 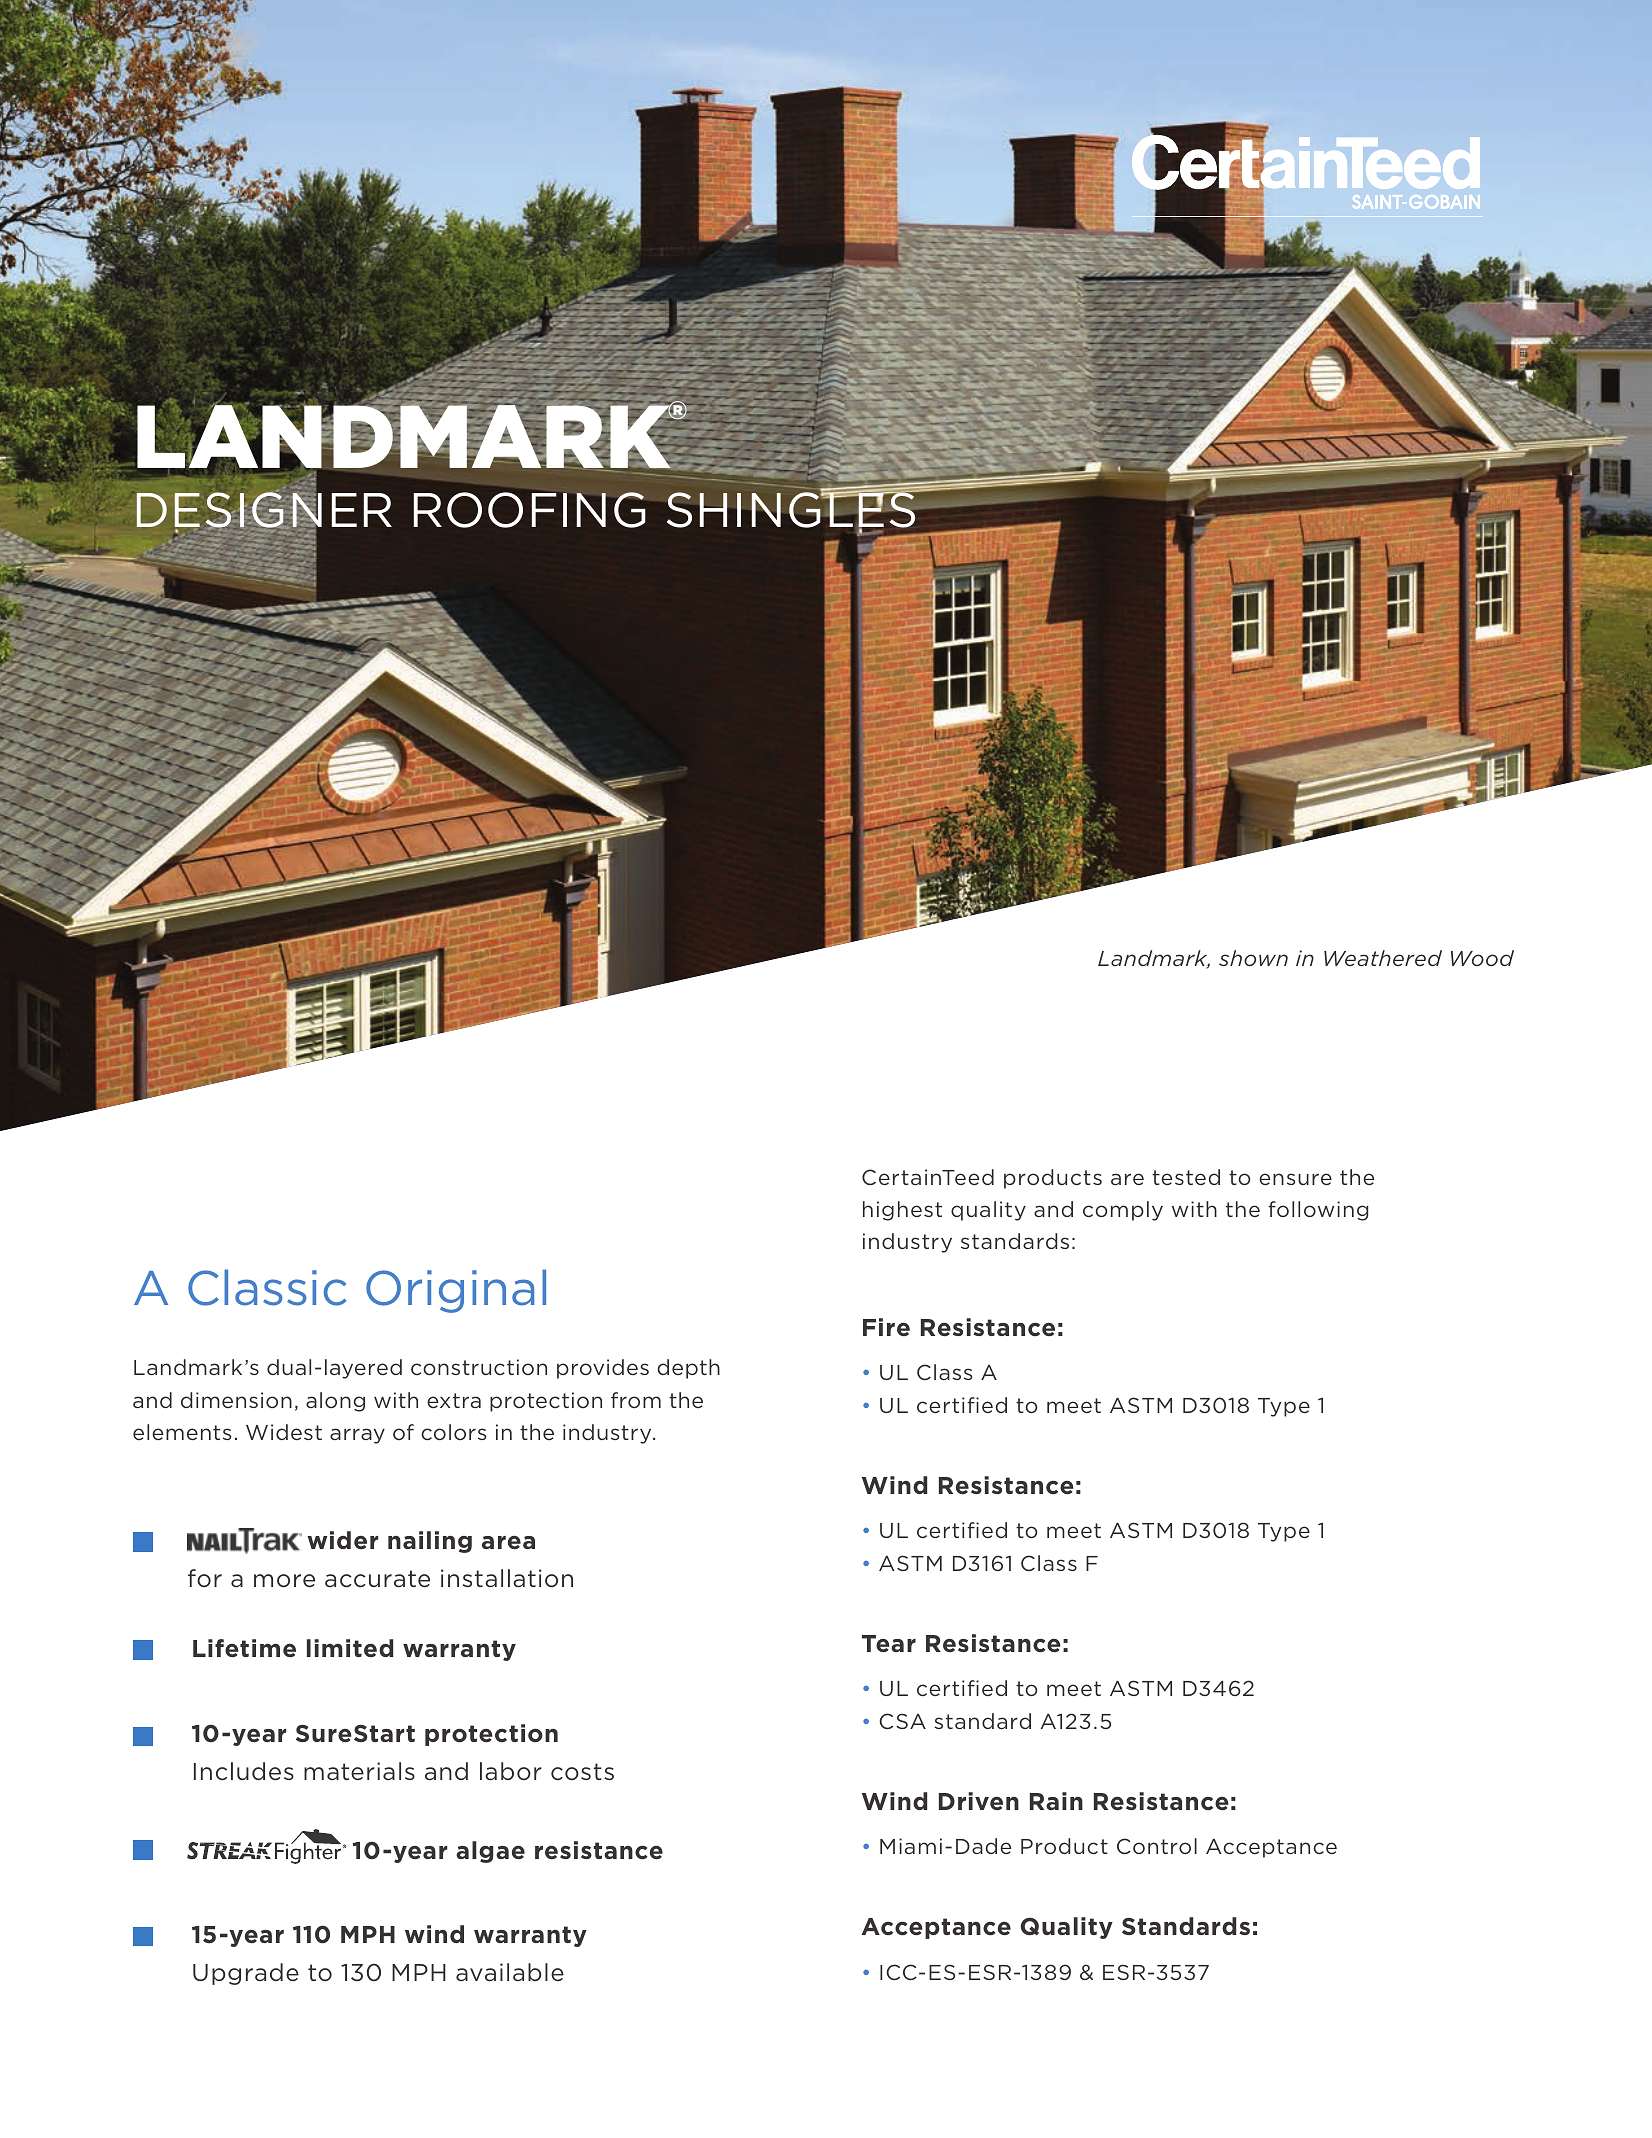 I want to click on Driven, so click(x=979, y=1801).
